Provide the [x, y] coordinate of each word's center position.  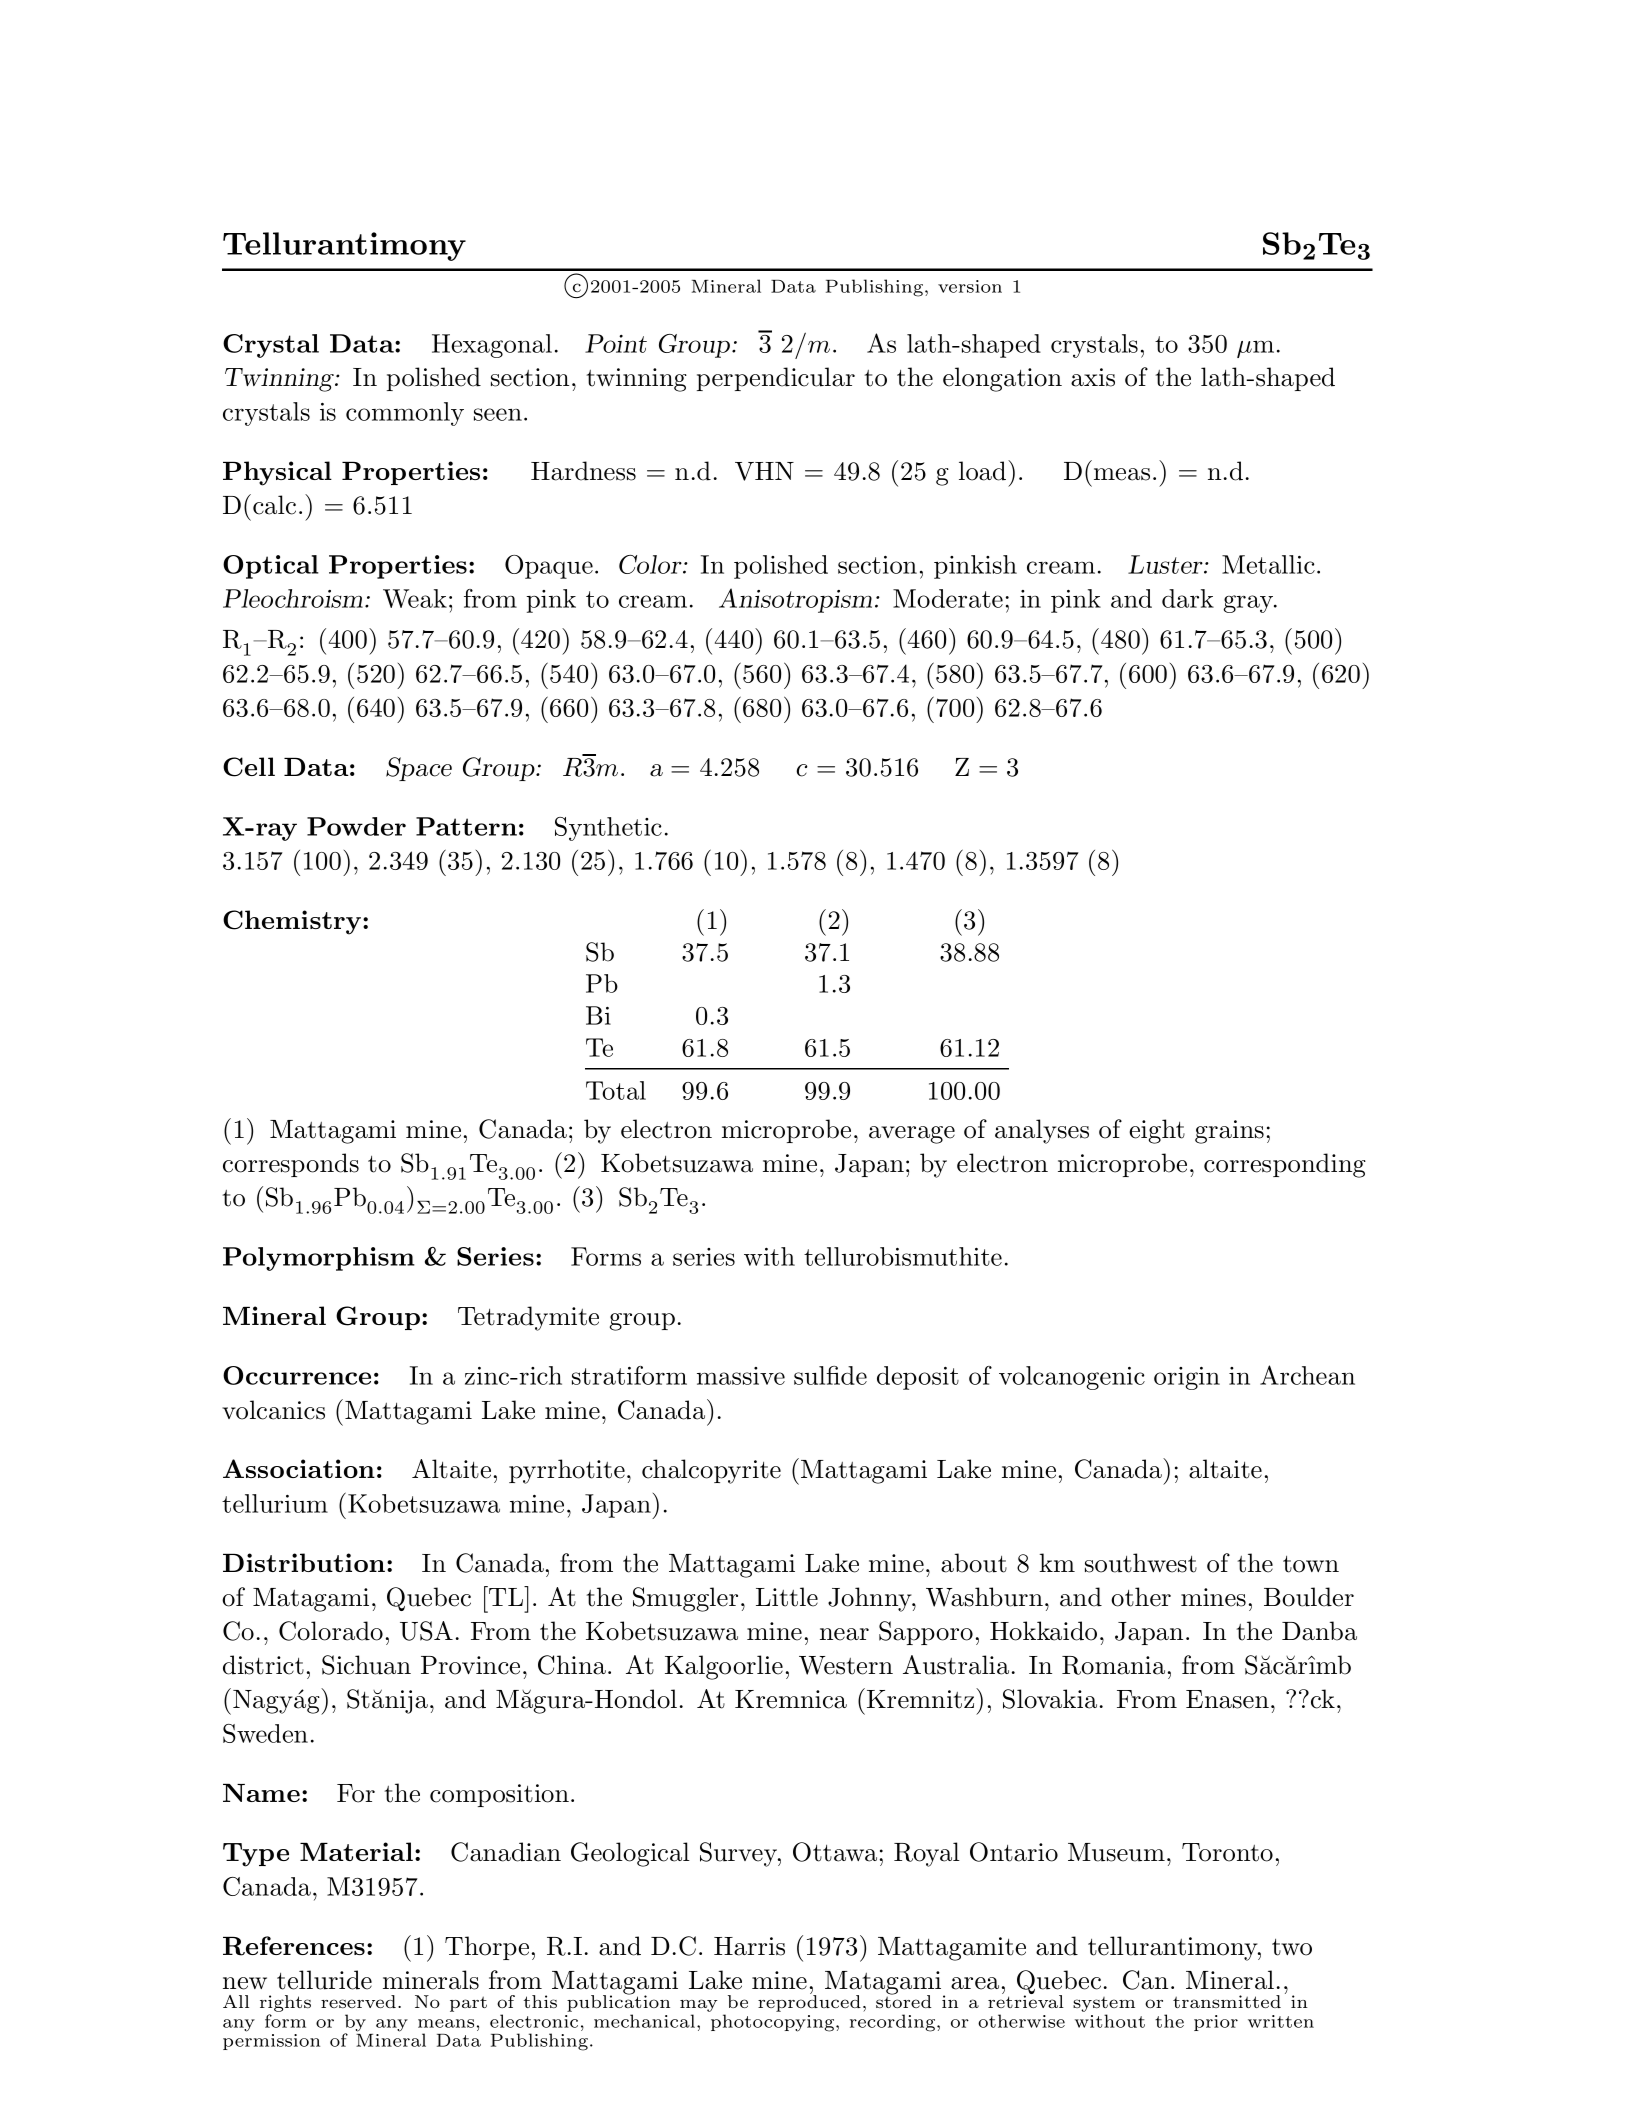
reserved [358, 2001]
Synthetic [608, 829]
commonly [405, 414]
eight [1157, 1131]
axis [1093, 377]
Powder [356, 826]
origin [1187, 1378]
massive [741, 1376]
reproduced [809, 2002]
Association [299, 1468]
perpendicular [776, 379]
